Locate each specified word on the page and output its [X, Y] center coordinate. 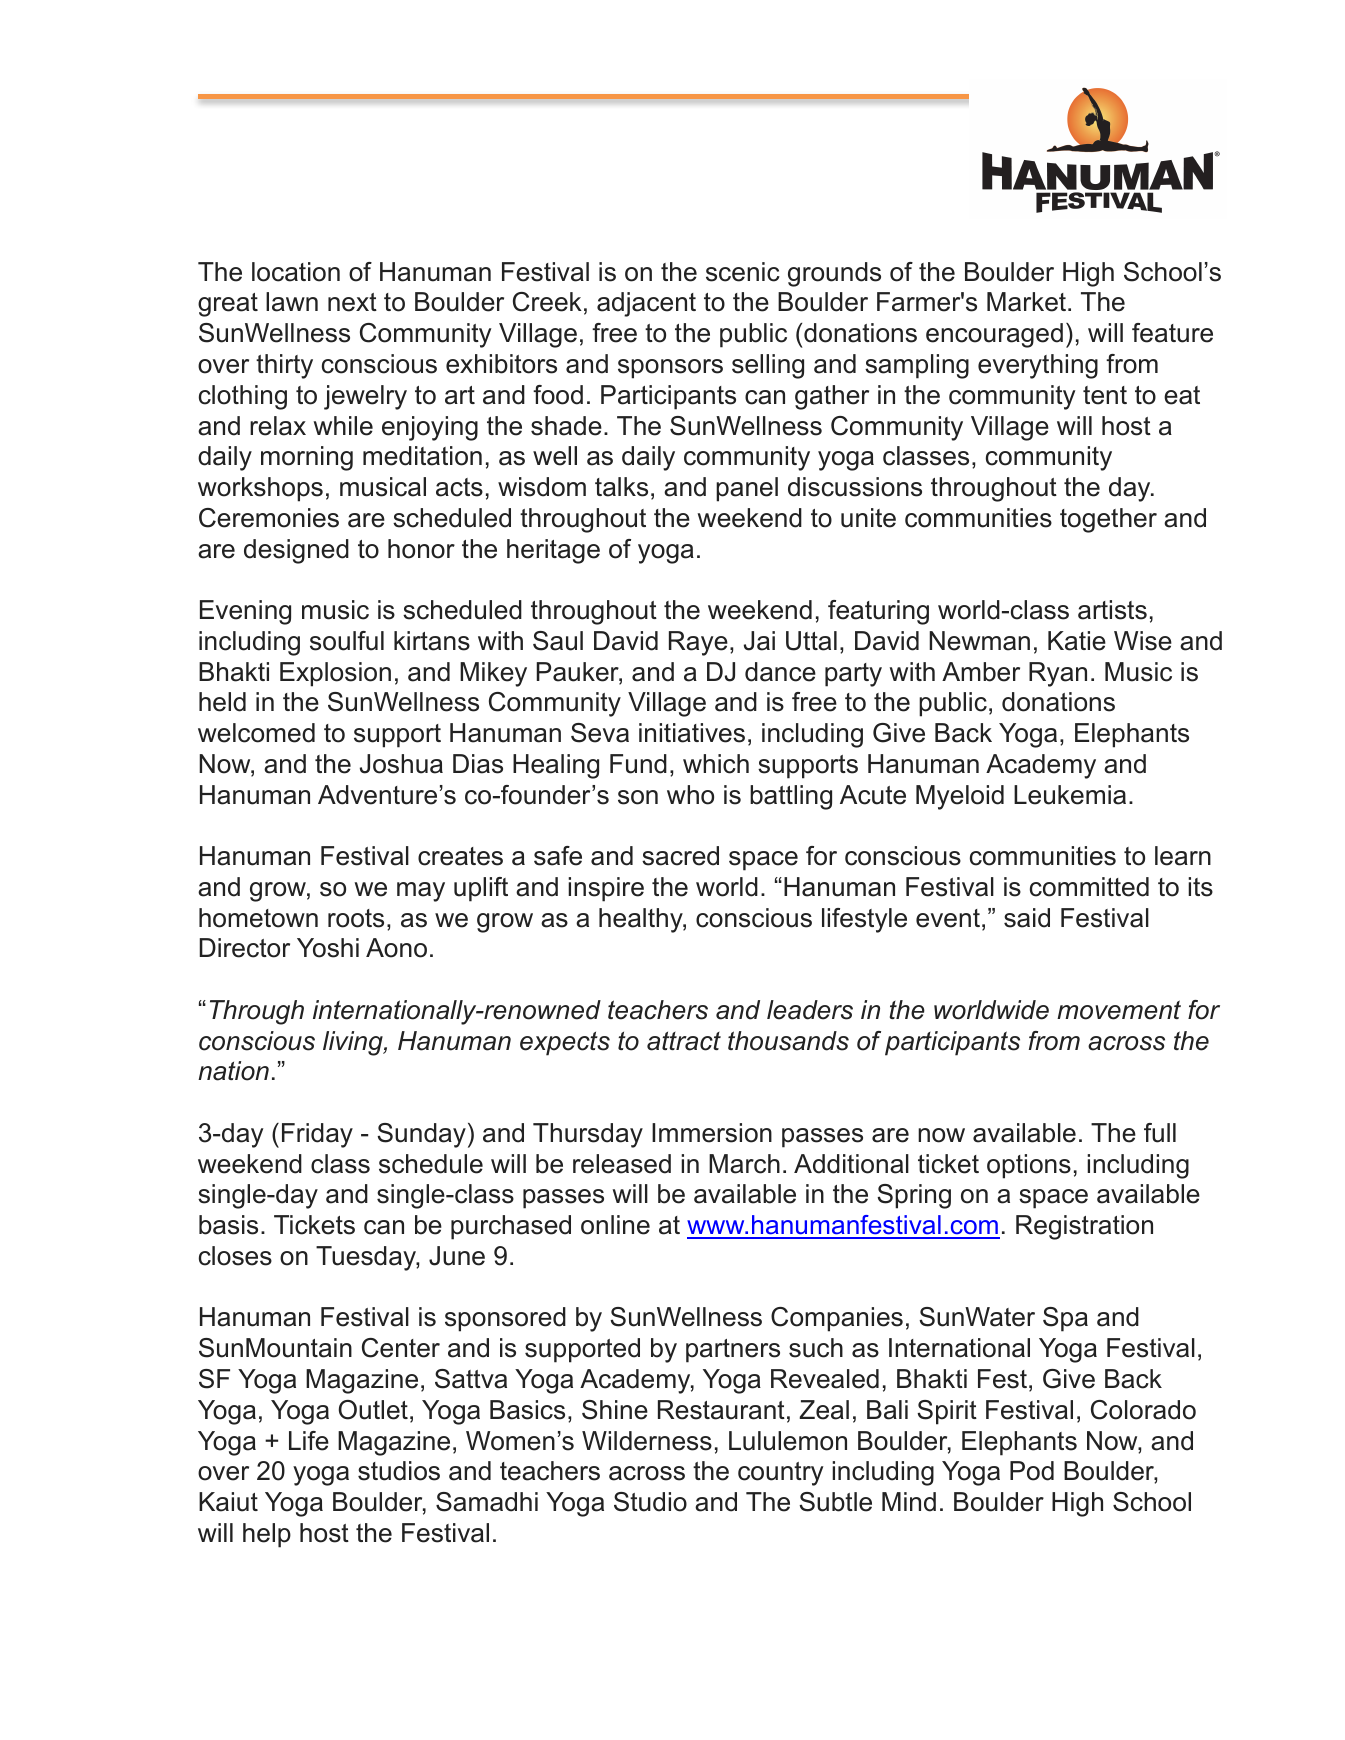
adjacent [646, 304]
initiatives [692, 733]
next [352, 302]
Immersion [712, 1133]
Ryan [1058, 674]
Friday [317, 1135]
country [781, 1474]
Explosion [335, 674]
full [1160, 1133]
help [267, 1535]
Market [1028, 302]
